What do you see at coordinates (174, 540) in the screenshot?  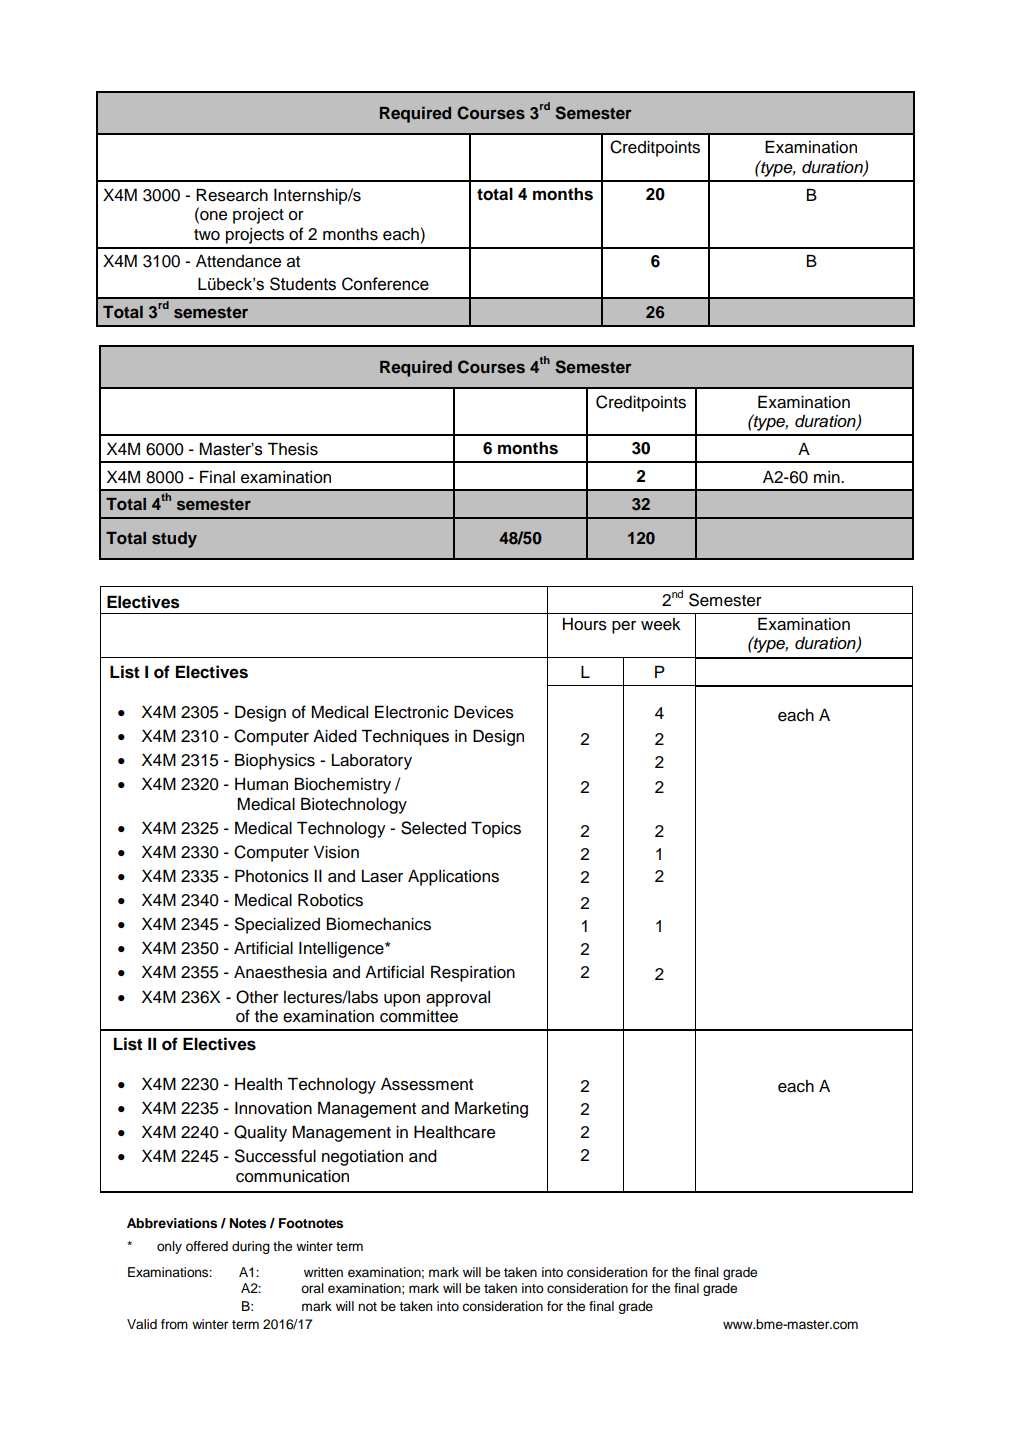 I see `study` at bounding box center [174, 540].
